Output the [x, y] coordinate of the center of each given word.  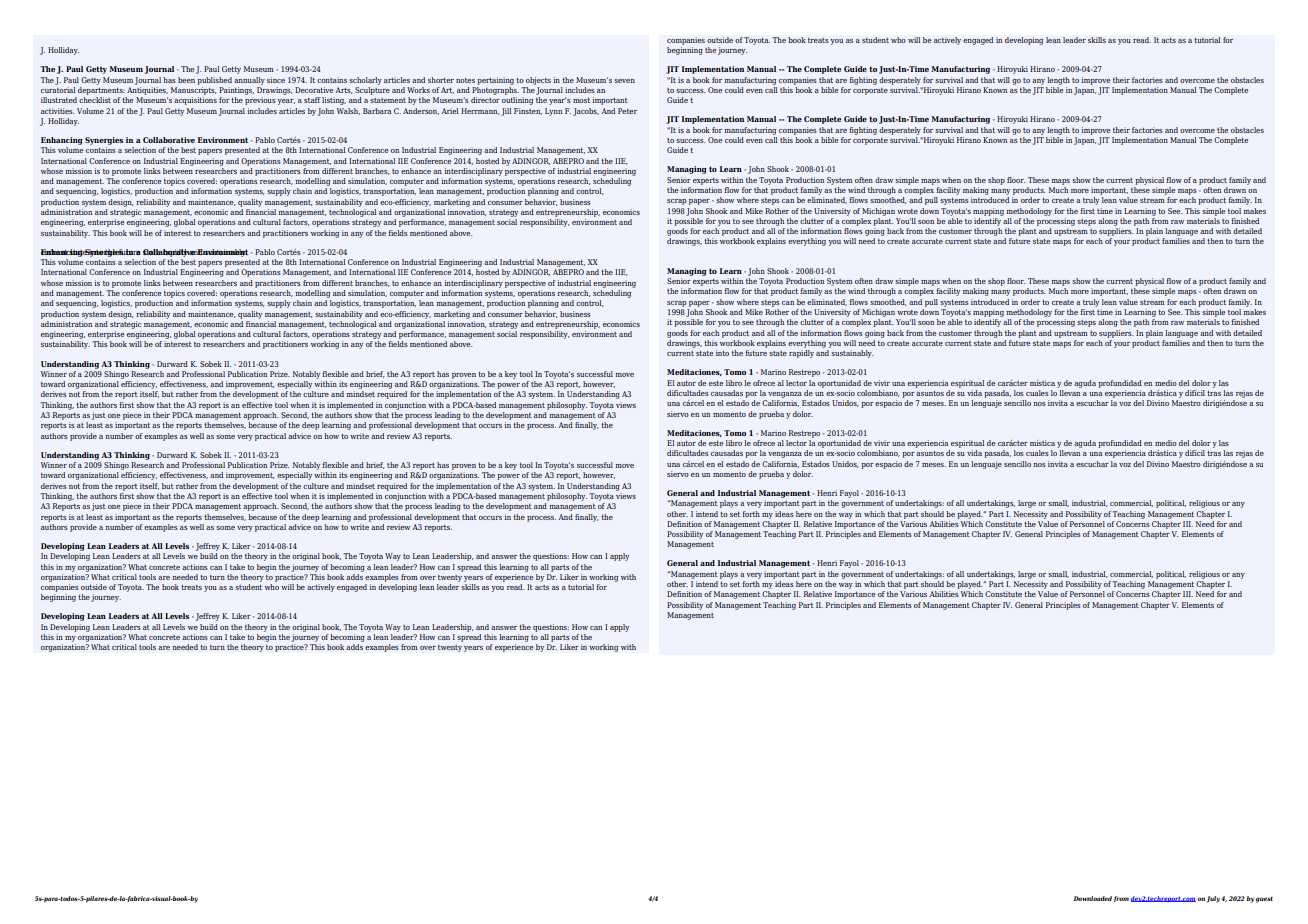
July [1213, 899]
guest [1264, 900]
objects [538, 81]
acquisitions [195, 101]
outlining [517, 101]
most [581, 100]
